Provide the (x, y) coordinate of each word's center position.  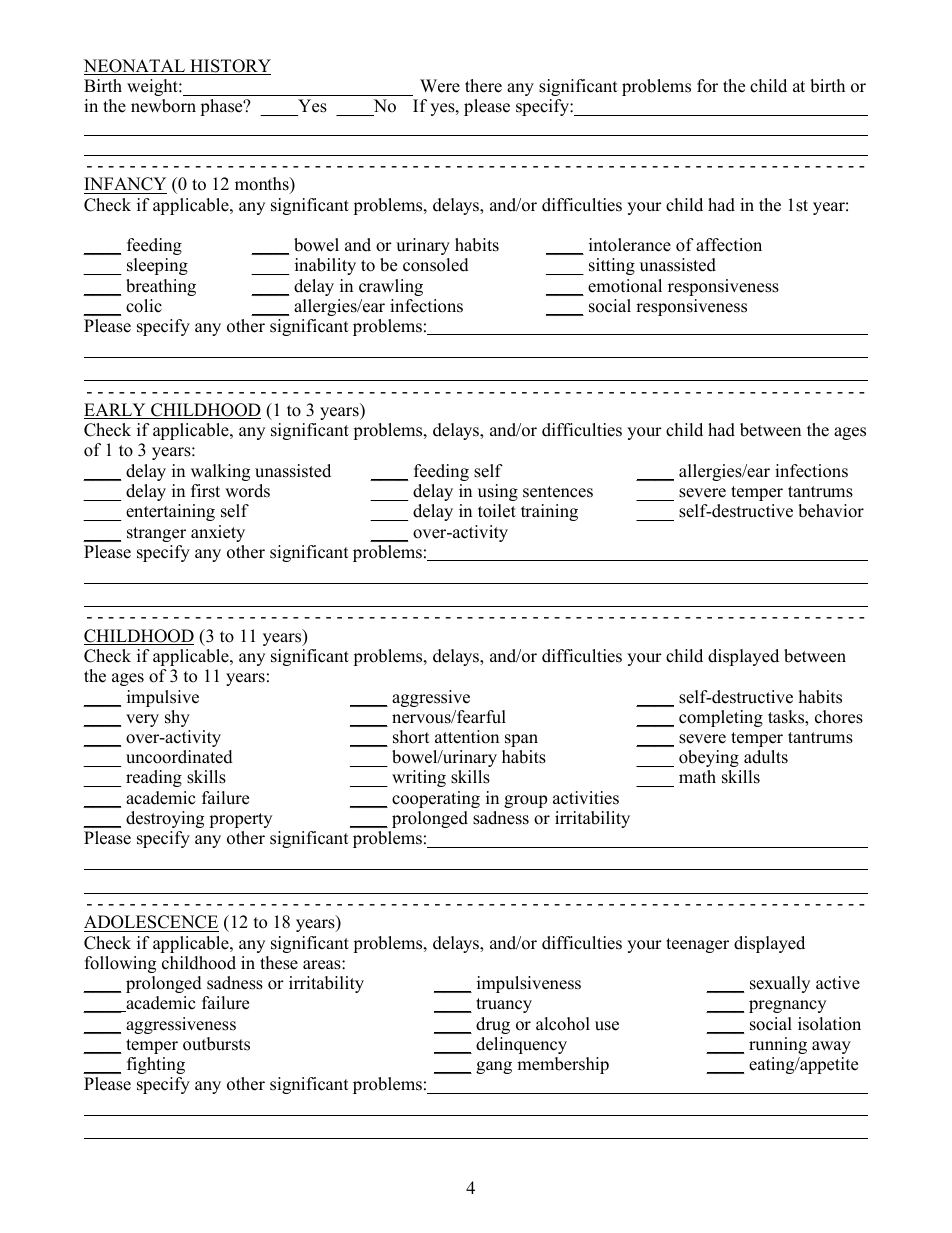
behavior (831, 511)
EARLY (116, 411)
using (498, 492)
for (707, 86)
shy (177, 718)
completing (721, 718)
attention (467, 737)
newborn (163, 106)
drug (493, 1025)
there (483, 86)
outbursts (216, 1044)
